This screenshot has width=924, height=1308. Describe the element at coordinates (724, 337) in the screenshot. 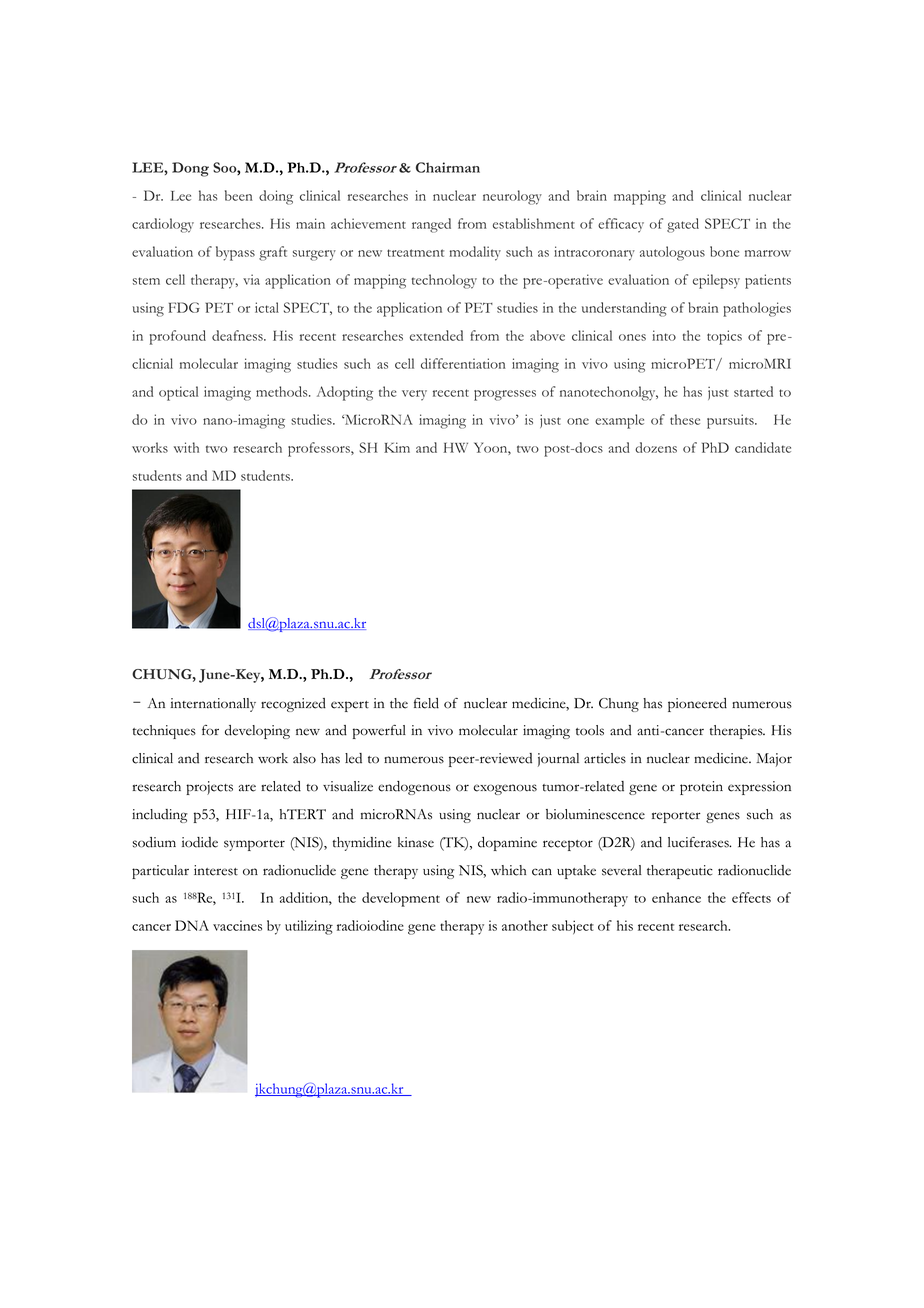

I see `topics` at that location.
